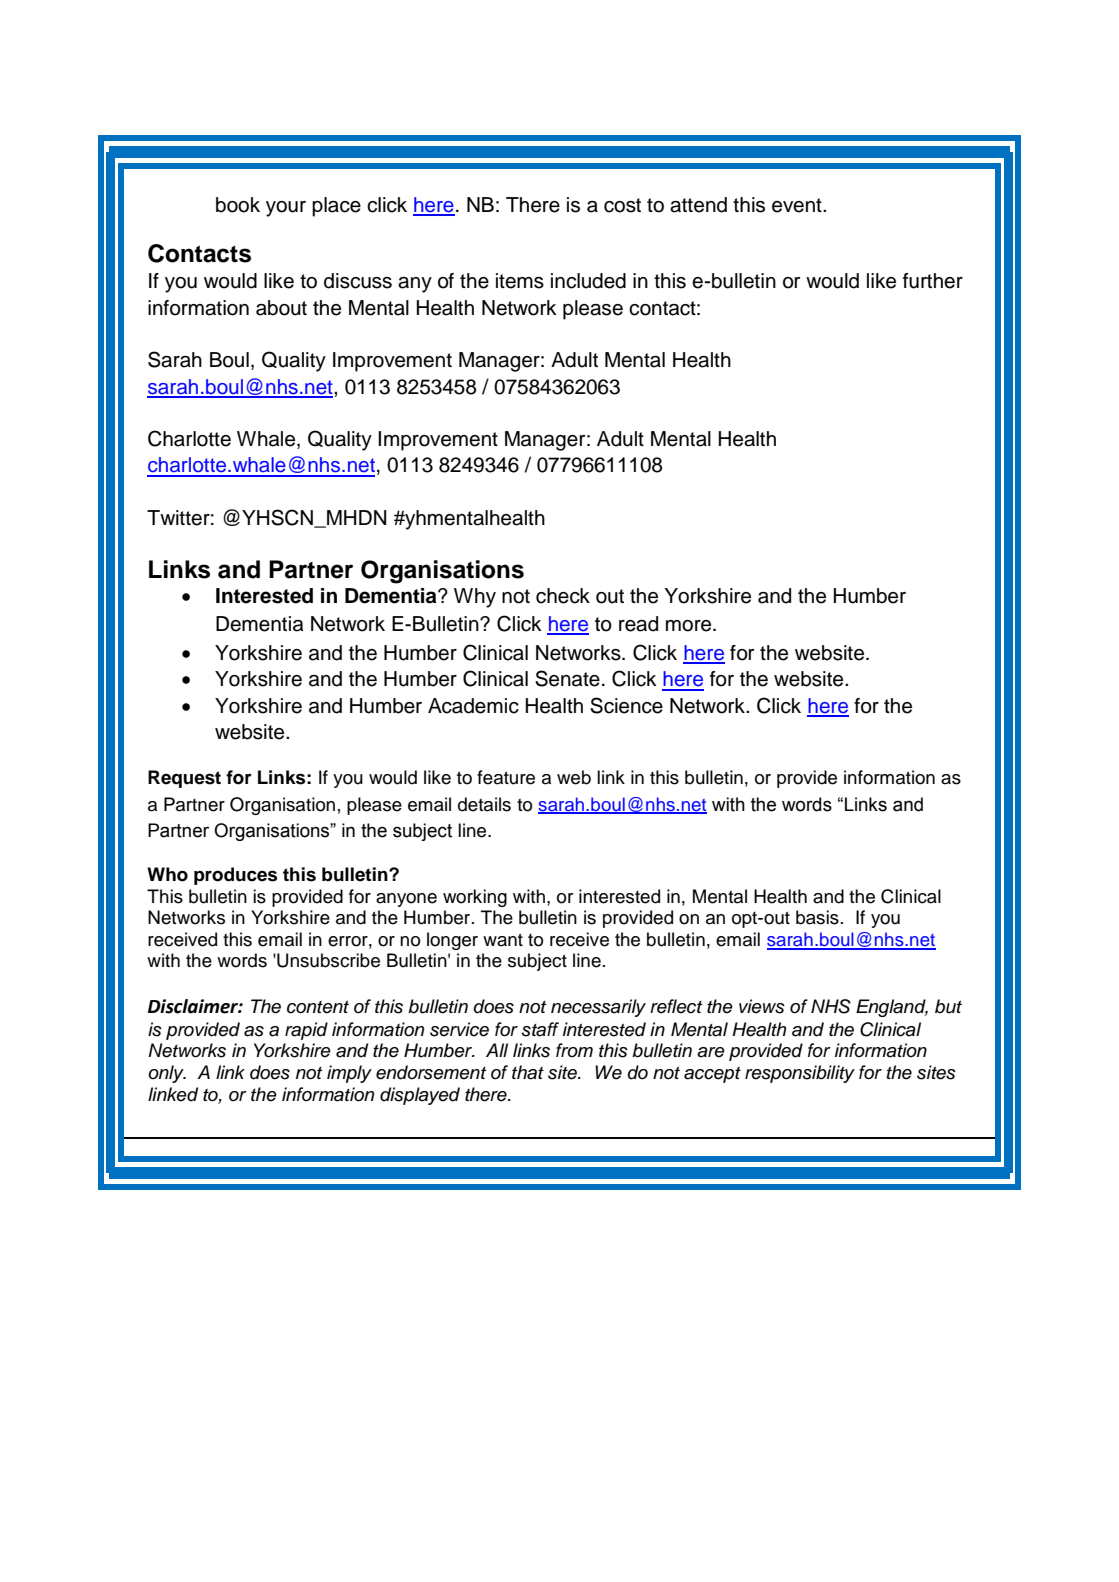 Image resolution: width=1119 pixels, height=1582 pixels. What do you see at coordinates (622, 205) in the document?
I see `cost` at bounding box center [622, 205].
